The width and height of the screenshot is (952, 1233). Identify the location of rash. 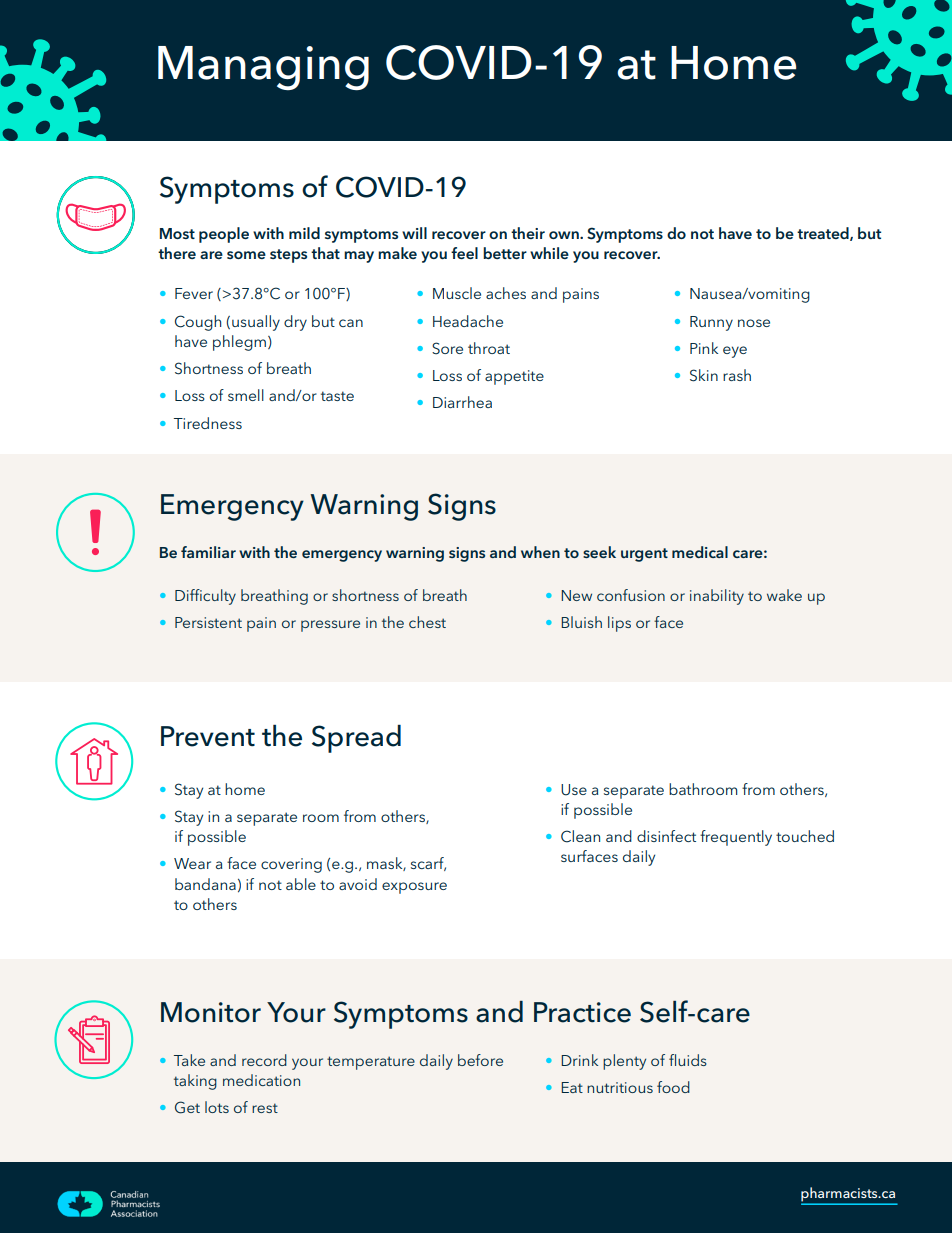
(737, 375).
